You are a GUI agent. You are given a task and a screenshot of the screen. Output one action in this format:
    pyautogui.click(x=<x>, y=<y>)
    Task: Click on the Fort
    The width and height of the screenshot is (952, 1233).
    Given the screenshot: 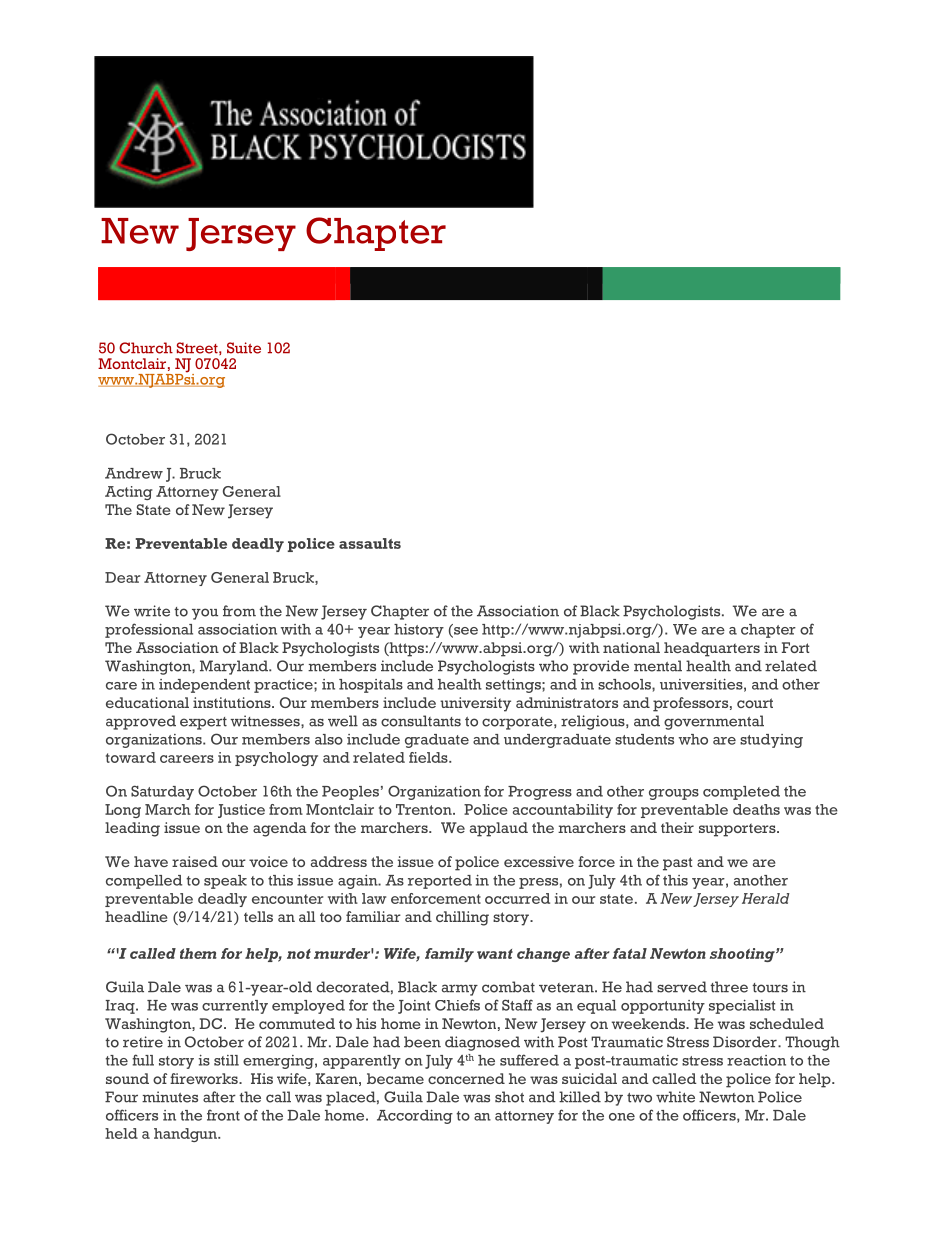 What is the action you would take?
    pyautogui.click(x=795, y=647)
